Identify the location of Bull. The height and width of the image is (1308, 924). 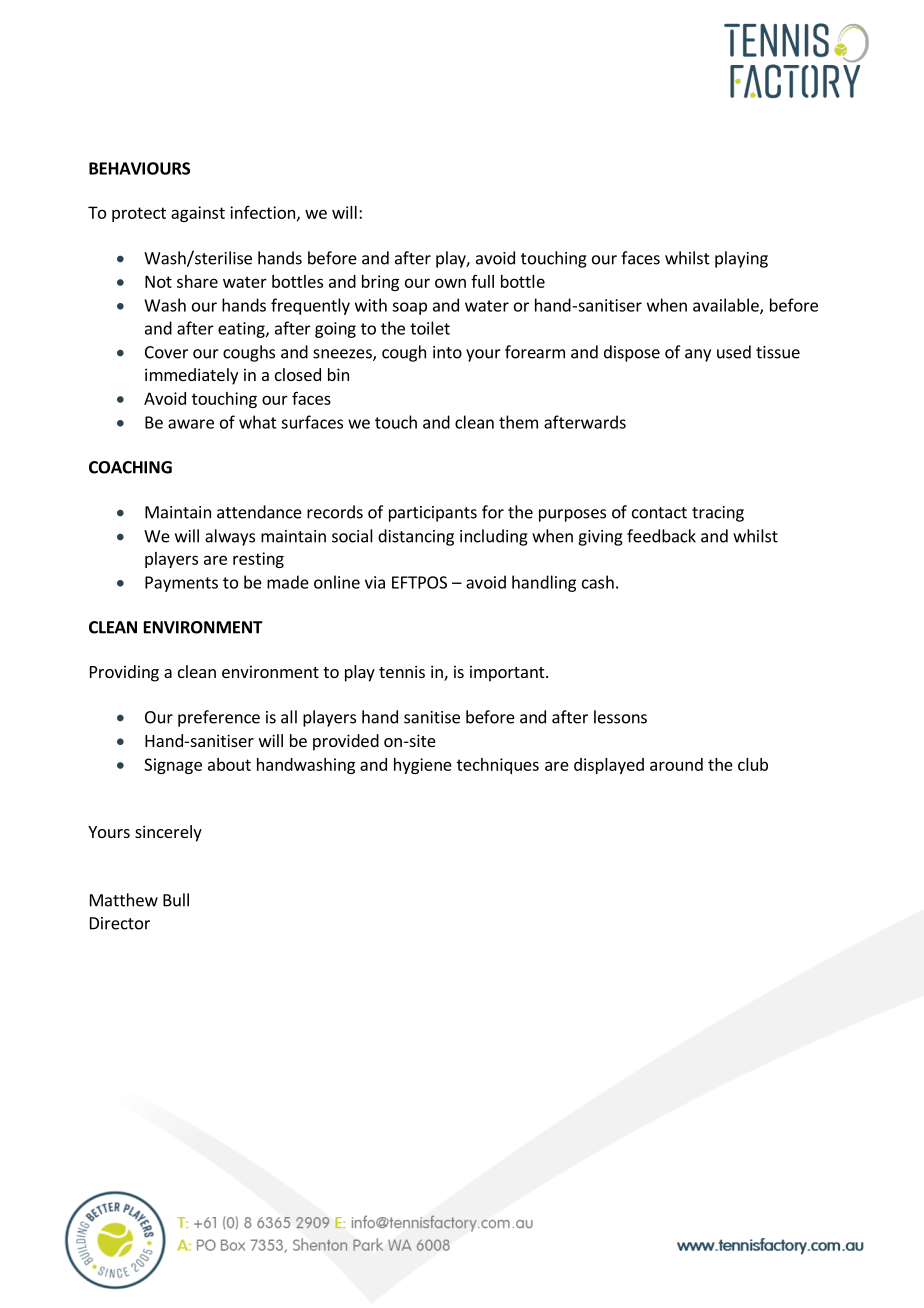
(176, 900).
